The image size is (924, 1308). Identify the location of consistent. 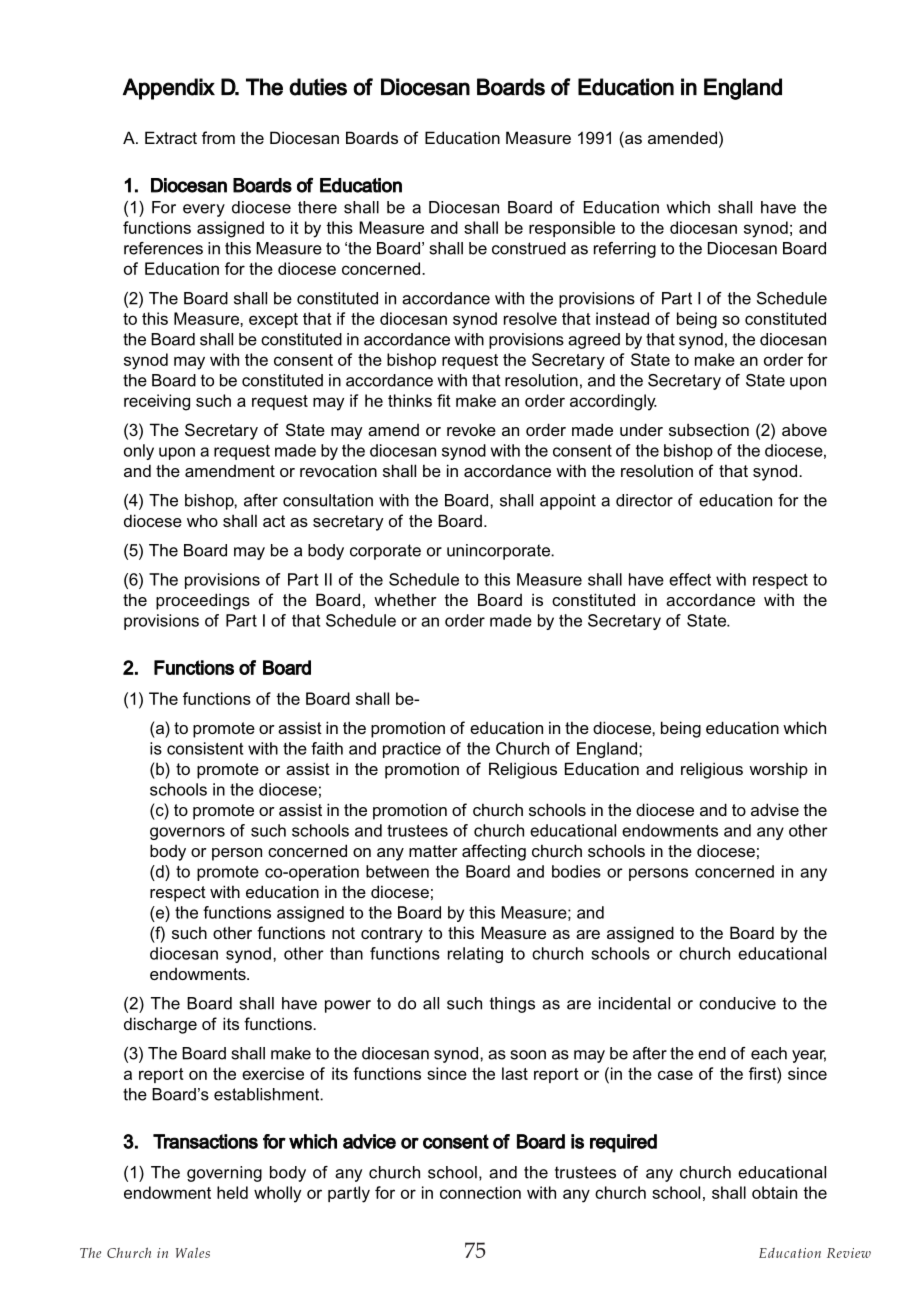
(205, 748).
